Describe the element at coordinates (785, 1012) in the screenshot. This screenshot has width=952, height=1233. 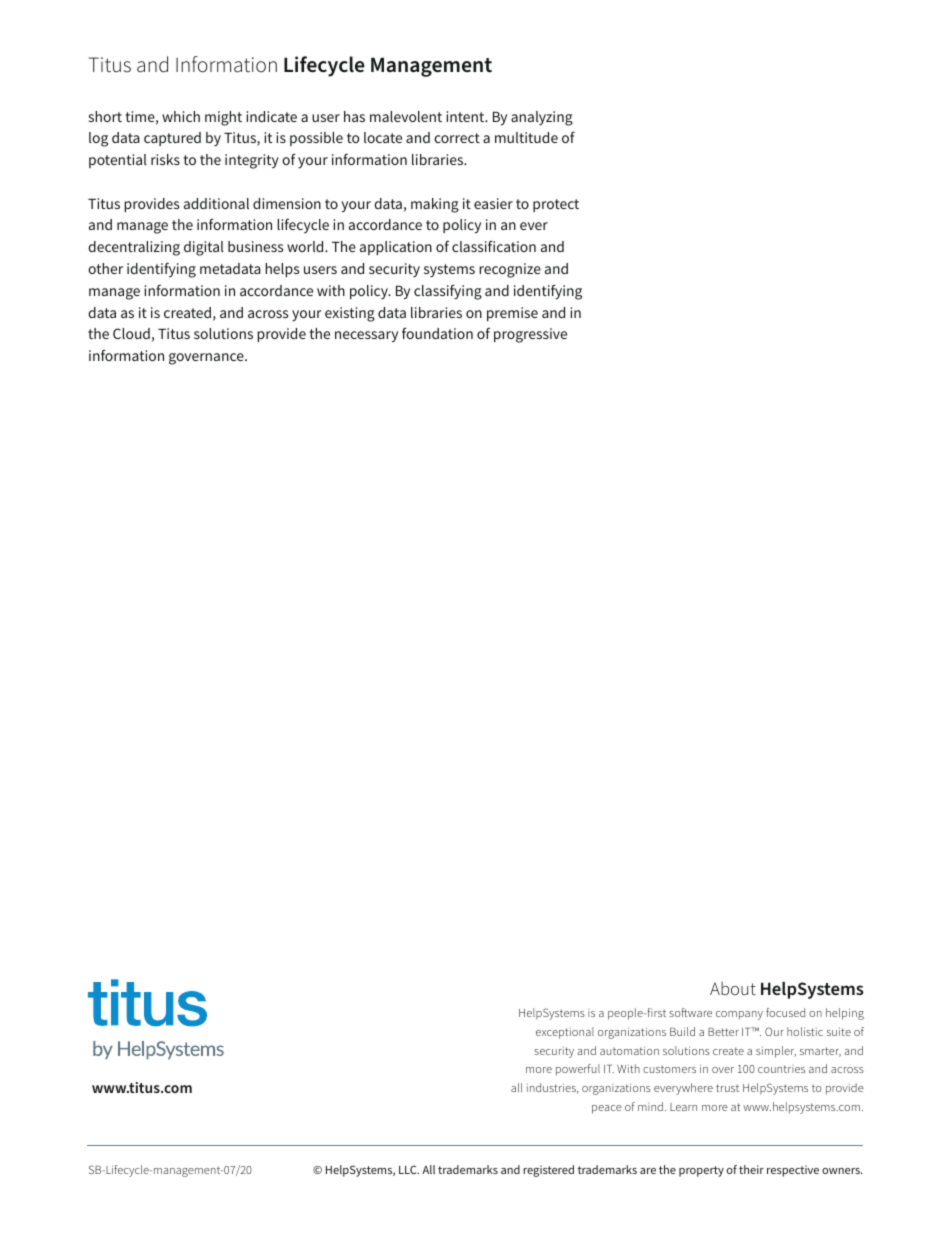
I see `focused` at that location.
